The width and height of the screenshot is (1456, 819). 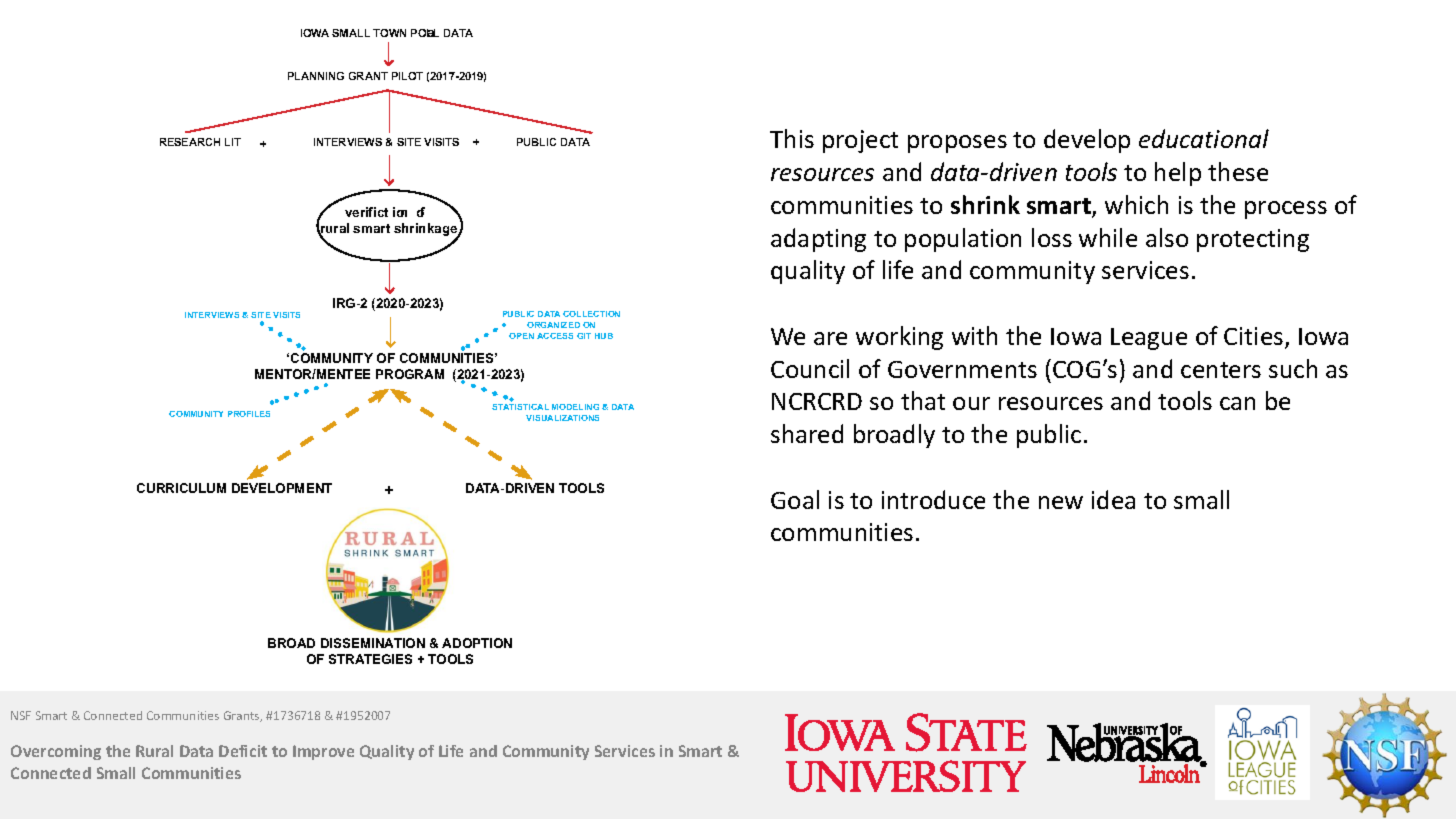 I want to click on PLANNING, so click(x=316, y=76).
